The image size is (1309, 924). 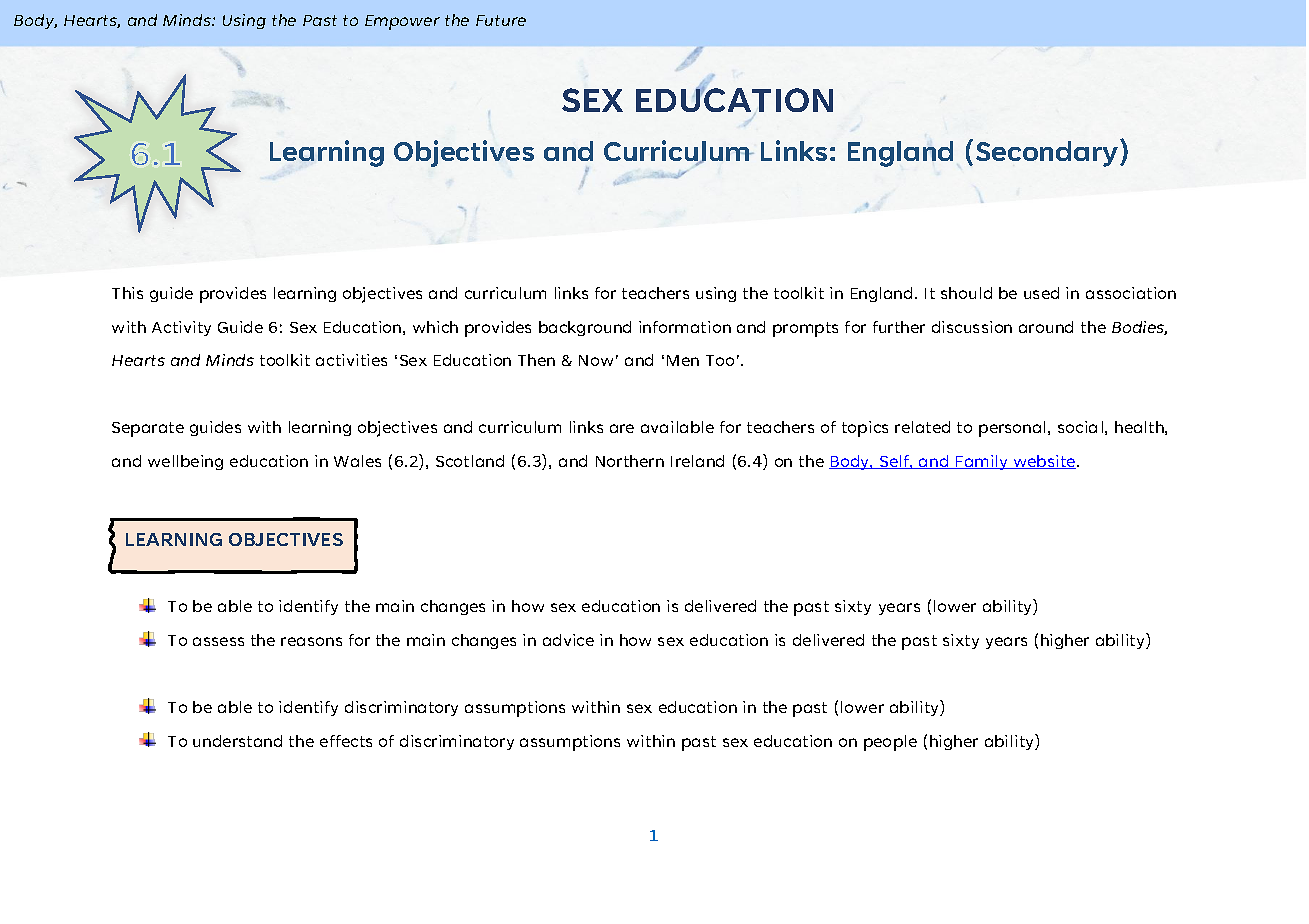 What do you see at coordinates (501, 20) in the document?
I see `Future` at bounding box center [501, 20].
